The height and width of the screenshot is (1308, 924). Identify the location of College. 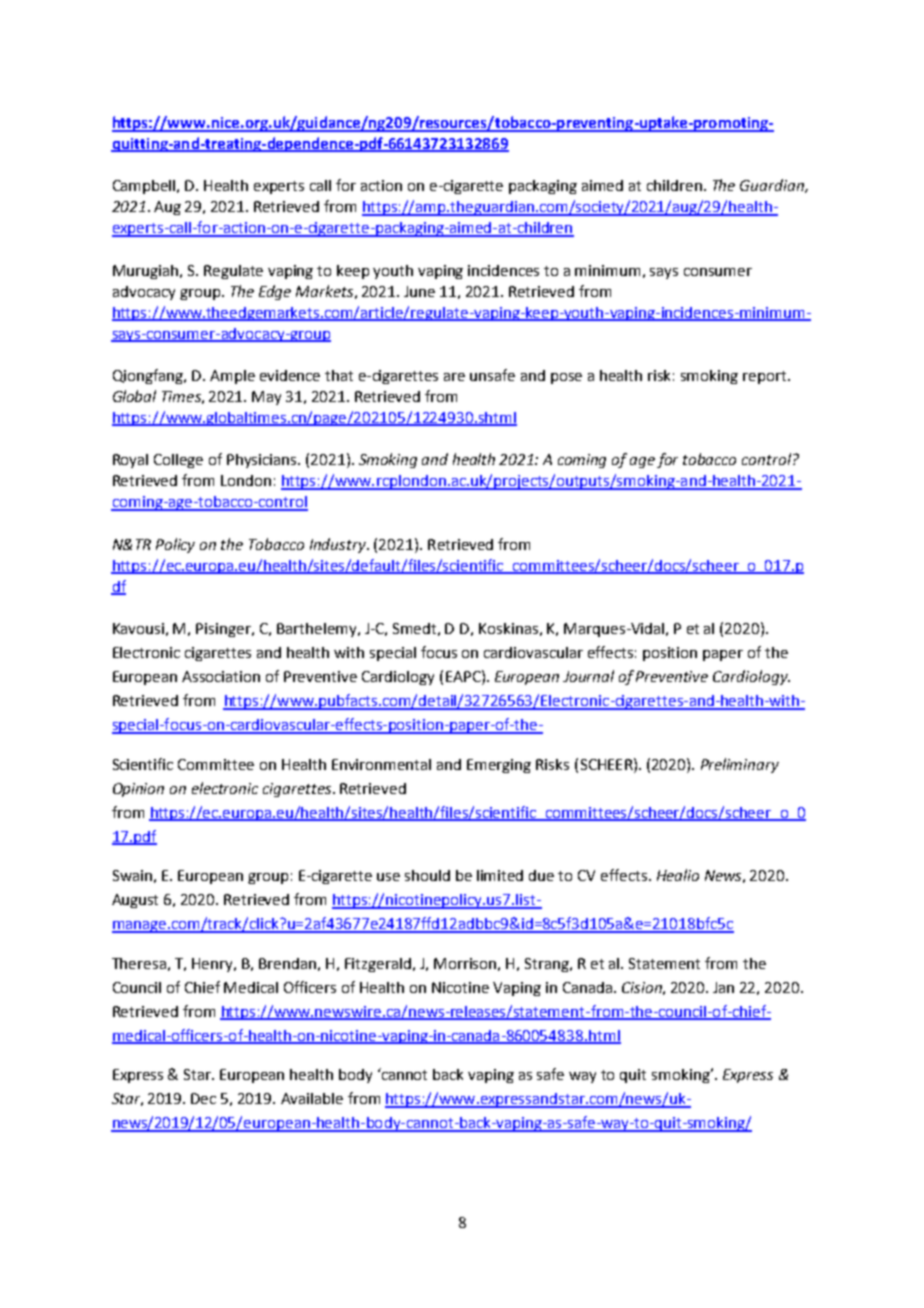
(178, 461).
